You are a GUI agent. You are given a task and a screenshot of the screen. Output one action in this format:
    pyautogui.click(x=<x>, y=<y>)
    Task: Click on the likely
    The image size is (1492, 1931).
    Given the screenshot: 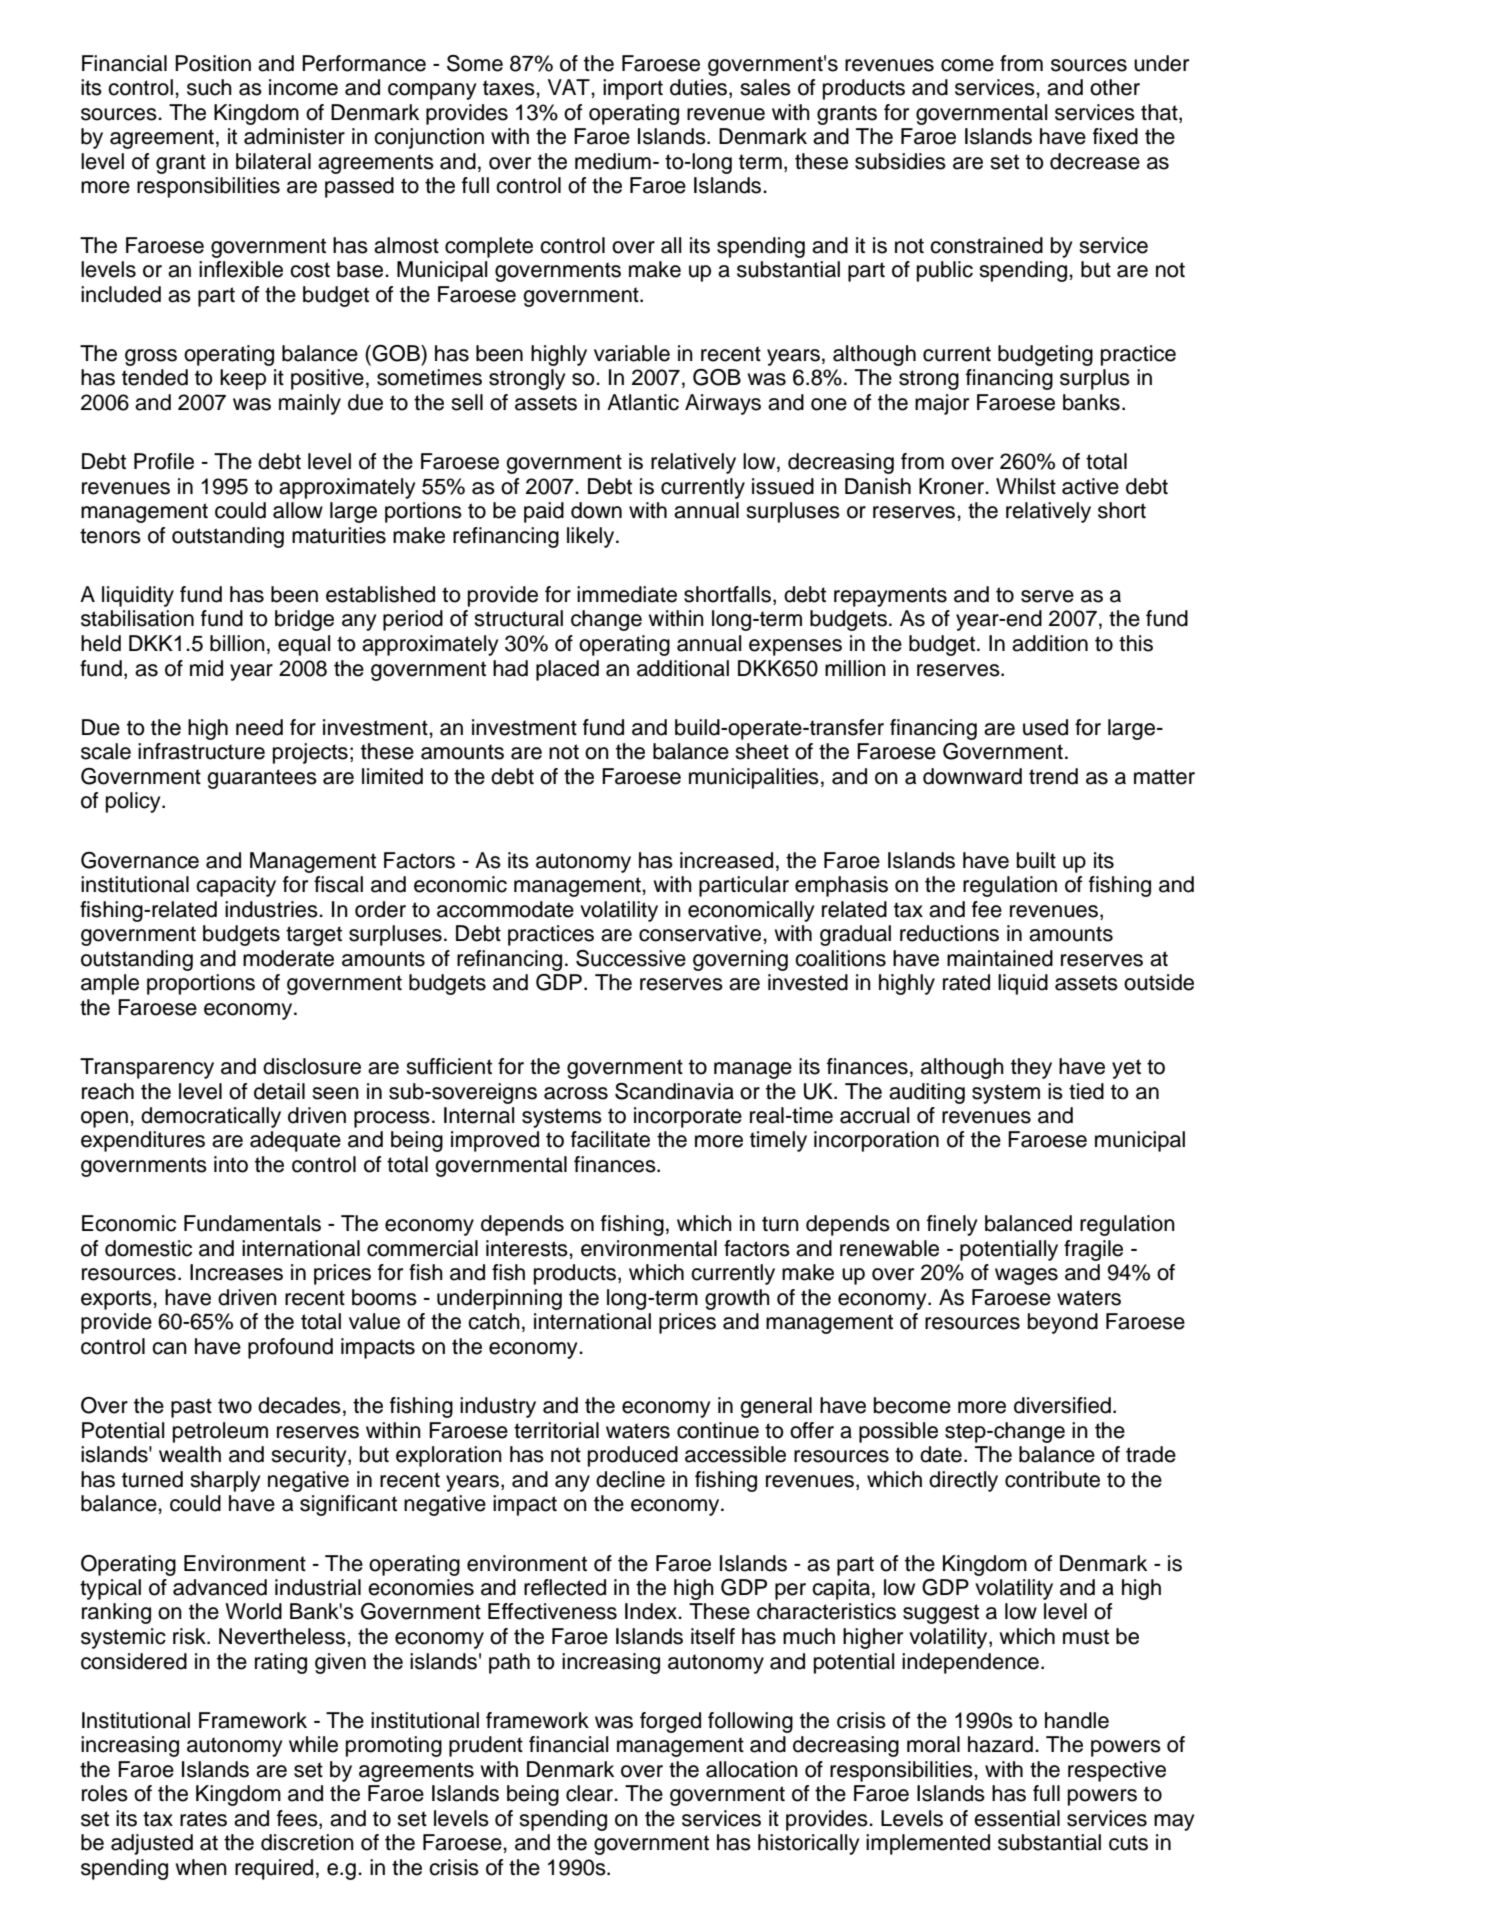 What is the action you would take?
    pyautogui.click(x=592, y=537)
